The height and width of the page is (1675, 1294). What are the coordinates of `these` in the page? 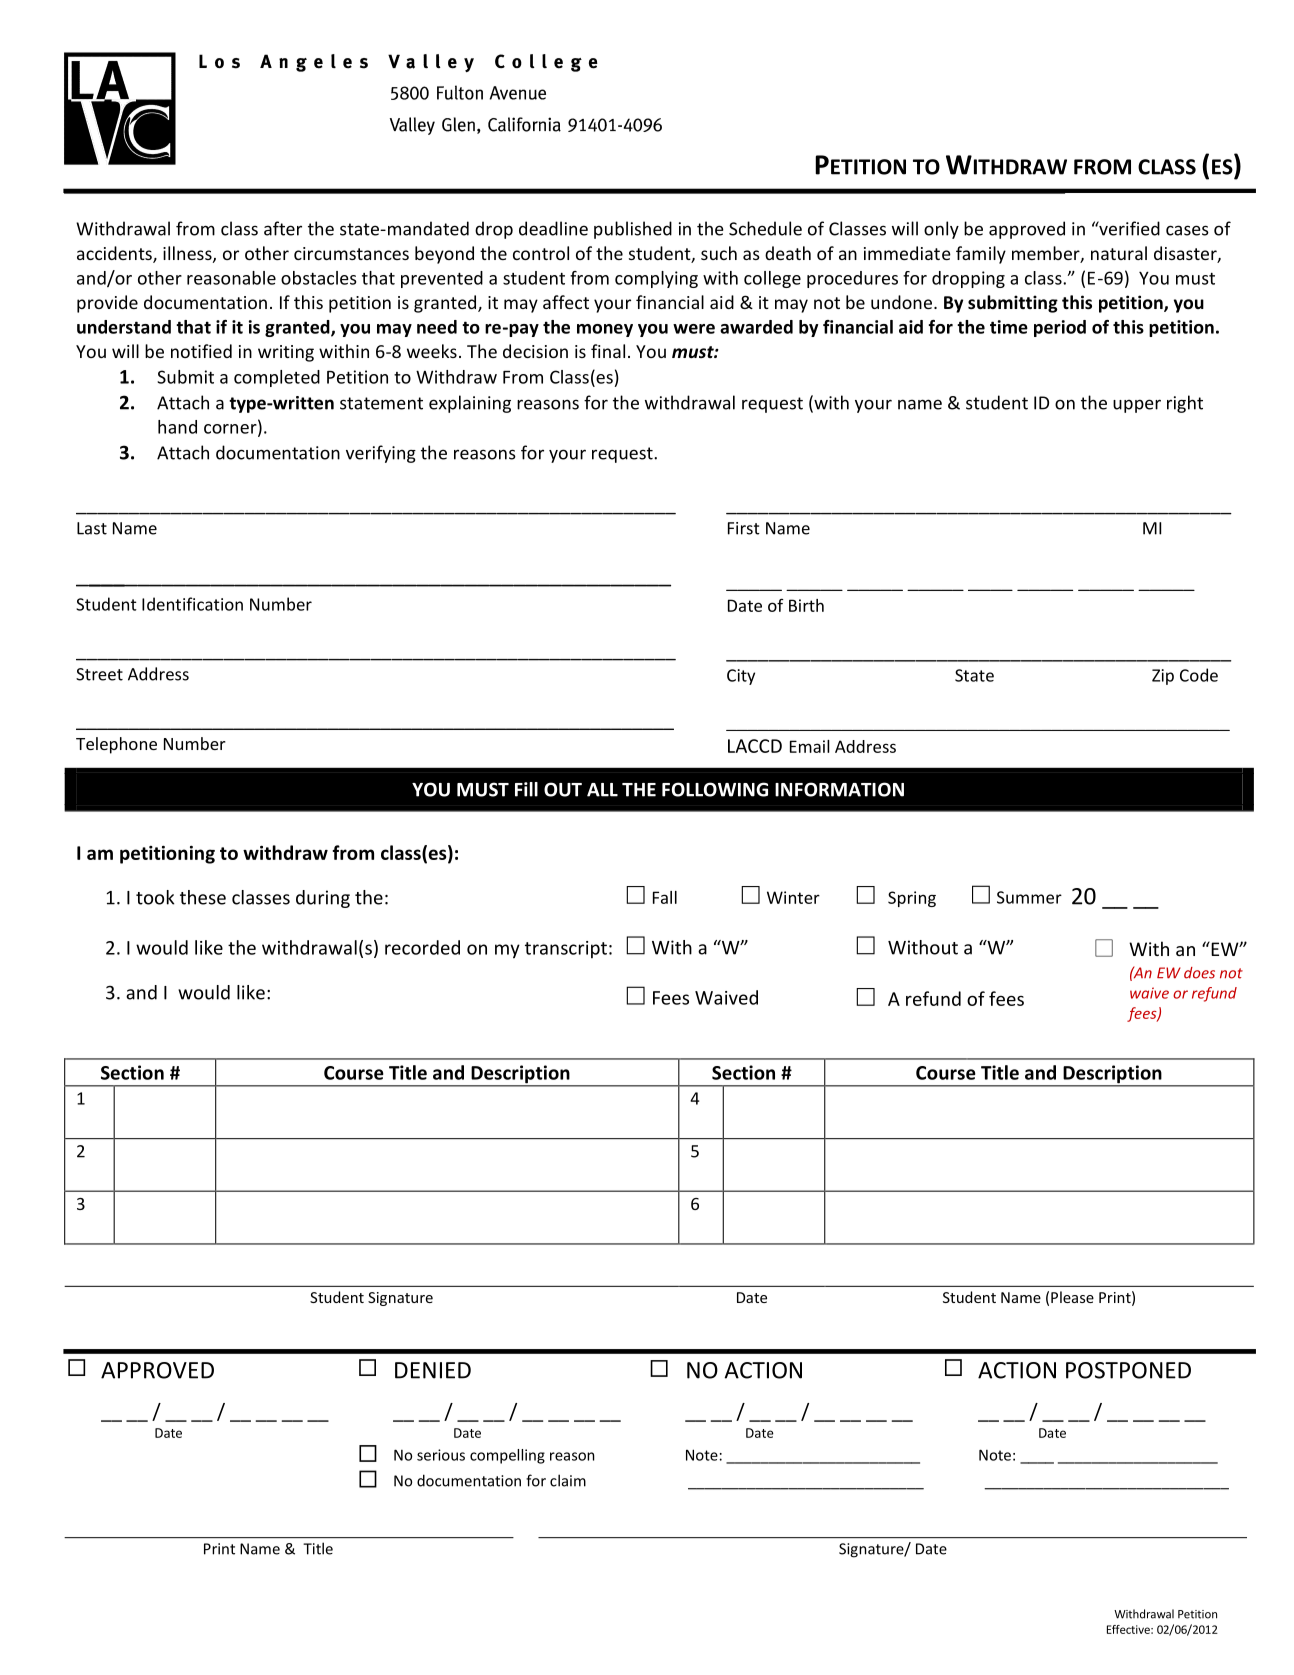 It's located at (203, 897).
